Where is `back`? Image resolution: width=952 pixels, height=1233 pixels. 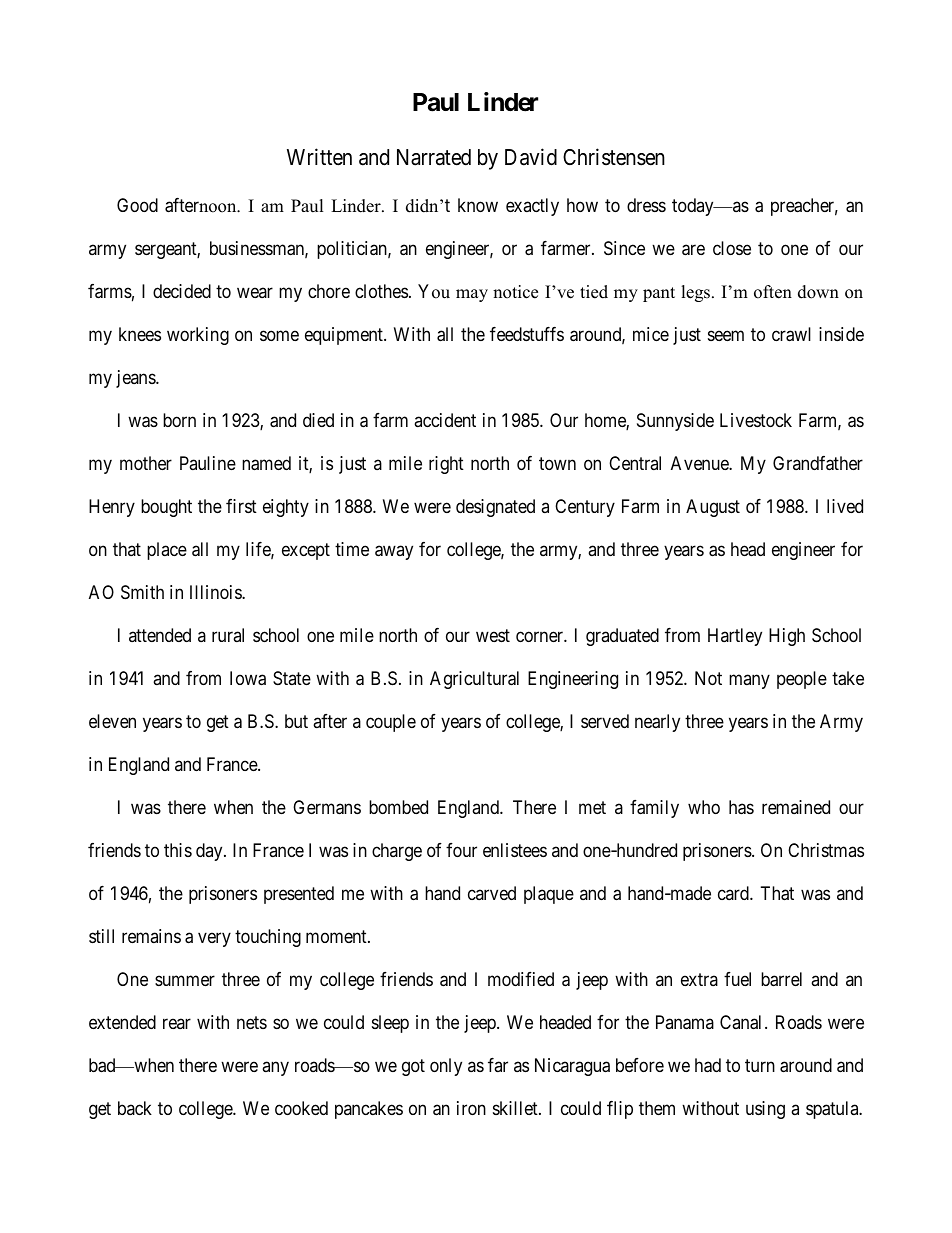
back is located at coordinates (135, 1108).
